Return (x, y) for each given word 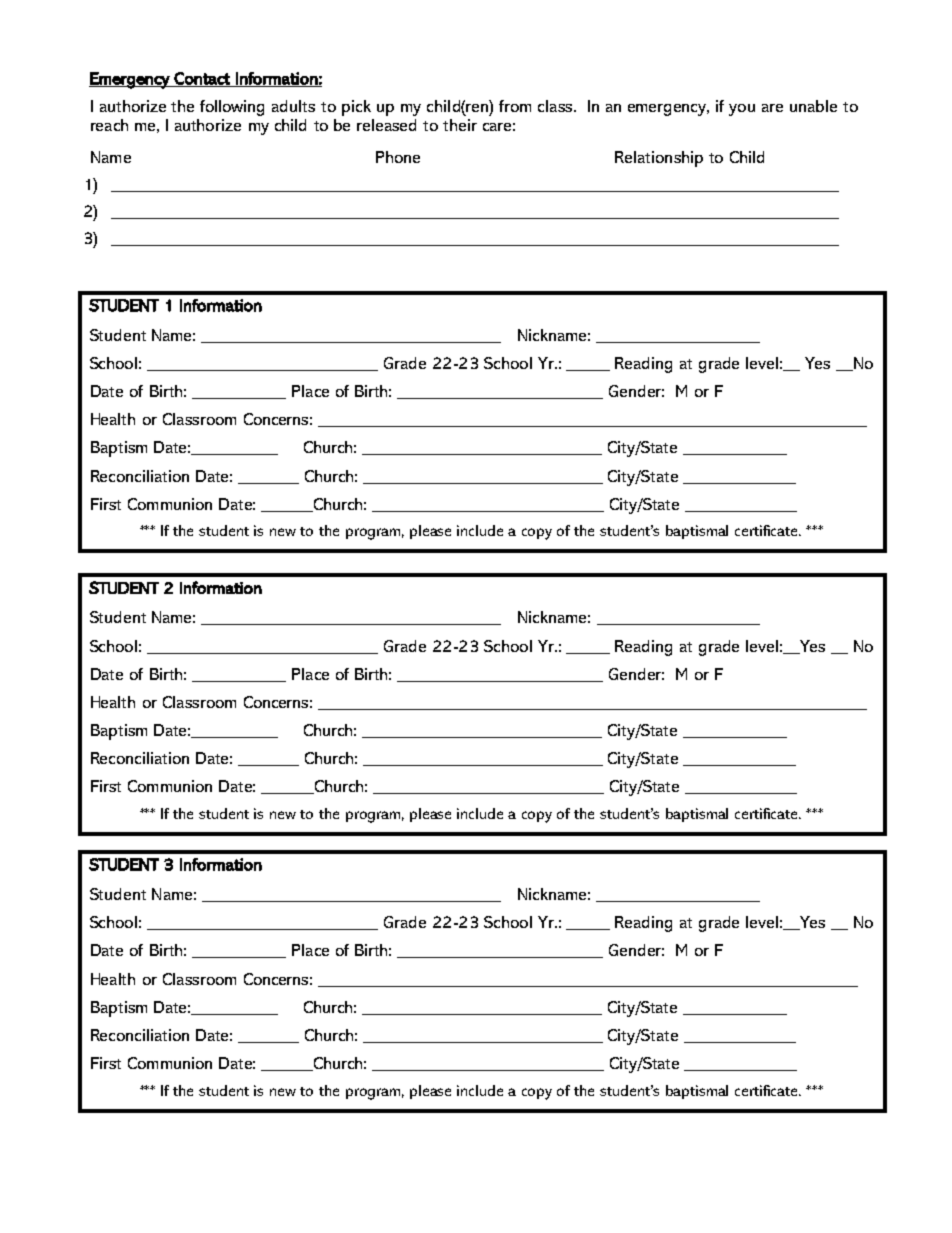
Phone (398, 157)
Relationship (659, 159)
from (515, 106)
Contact (202, 79)
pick (356, 108)
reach (109, 125)
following (232, 108)
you (742, 110)
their (460, 125)
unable (813, 106)
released (386, 125)
